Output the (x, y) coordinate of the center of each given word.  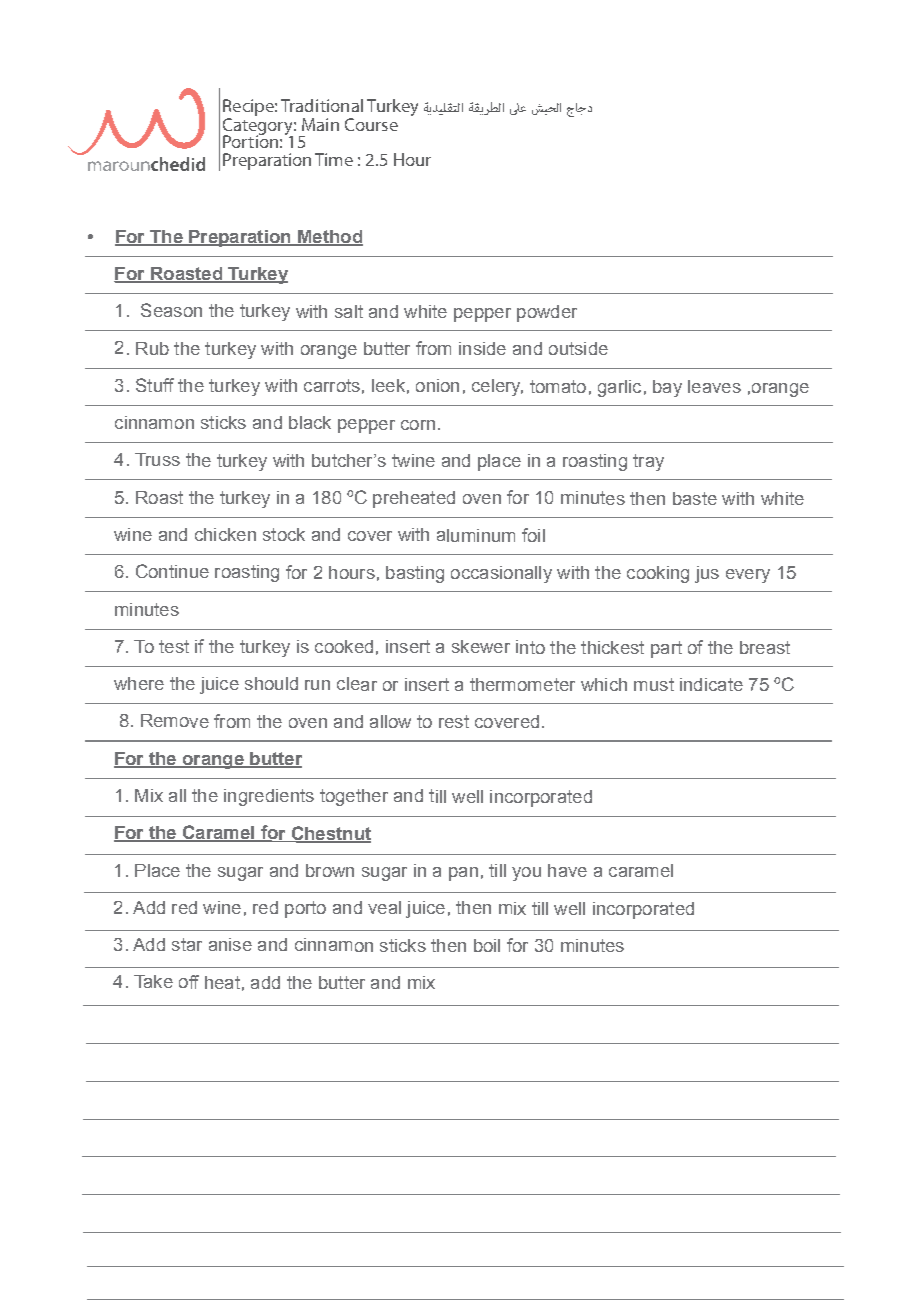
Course (371, 124)
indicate (711, 684)
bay (667, 388)
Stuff (155, 385)
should (271, 683)
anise (230, 944)
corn (418, 425)
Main (320, 124)
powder (547, 313)
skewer (481, 646)
